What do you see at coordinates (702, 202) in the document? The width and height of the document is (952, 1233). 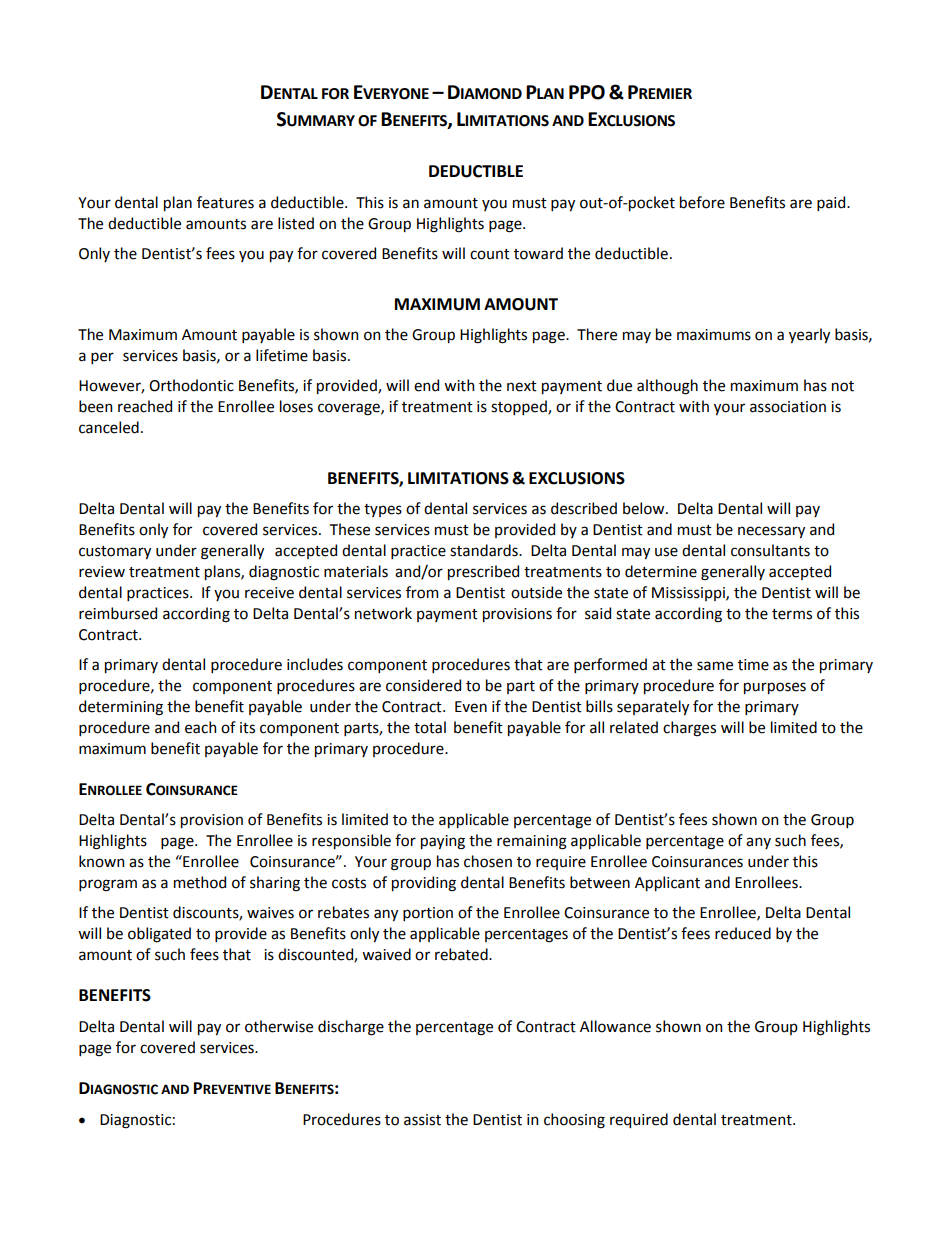 I see `before` at bounding box center [702, 202].
